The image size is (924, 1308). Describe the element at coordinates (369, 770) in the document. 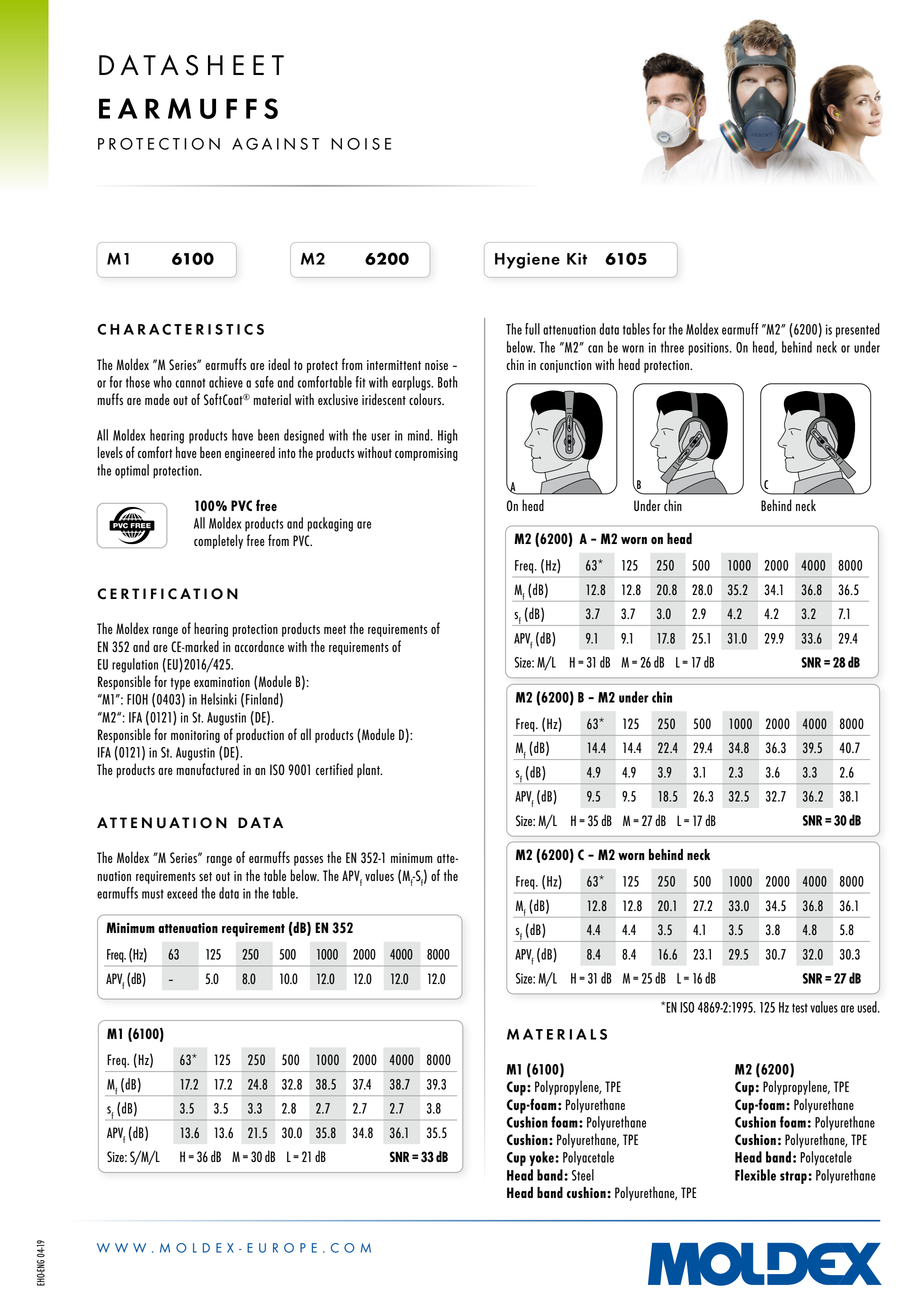

I see `plant` at that location.
